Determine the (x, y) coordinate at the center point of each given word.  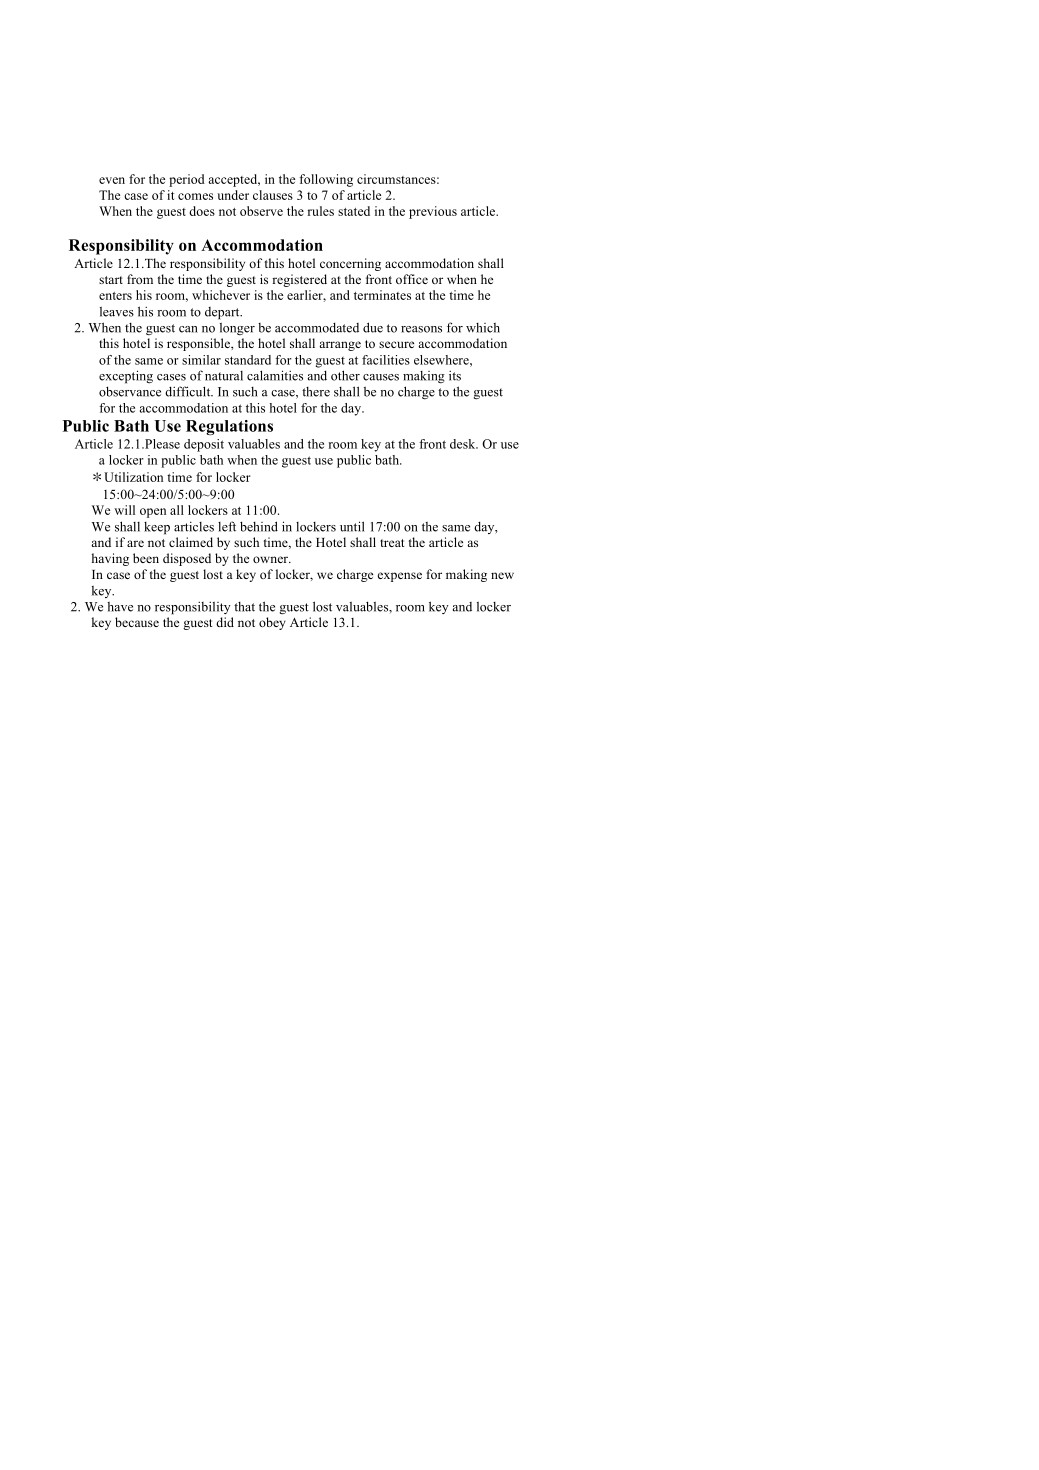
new (502, 575)
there (316, 392)
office (412, 279)
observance (130, 391)
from (140, 279)
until (352, 526)
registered (299, 280)
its (455, 375)
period (187, 180)
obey (272, 623)
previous (433, 212)
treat (392, 543)
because (137, 622)
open (153, 513)
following (326, 180)
